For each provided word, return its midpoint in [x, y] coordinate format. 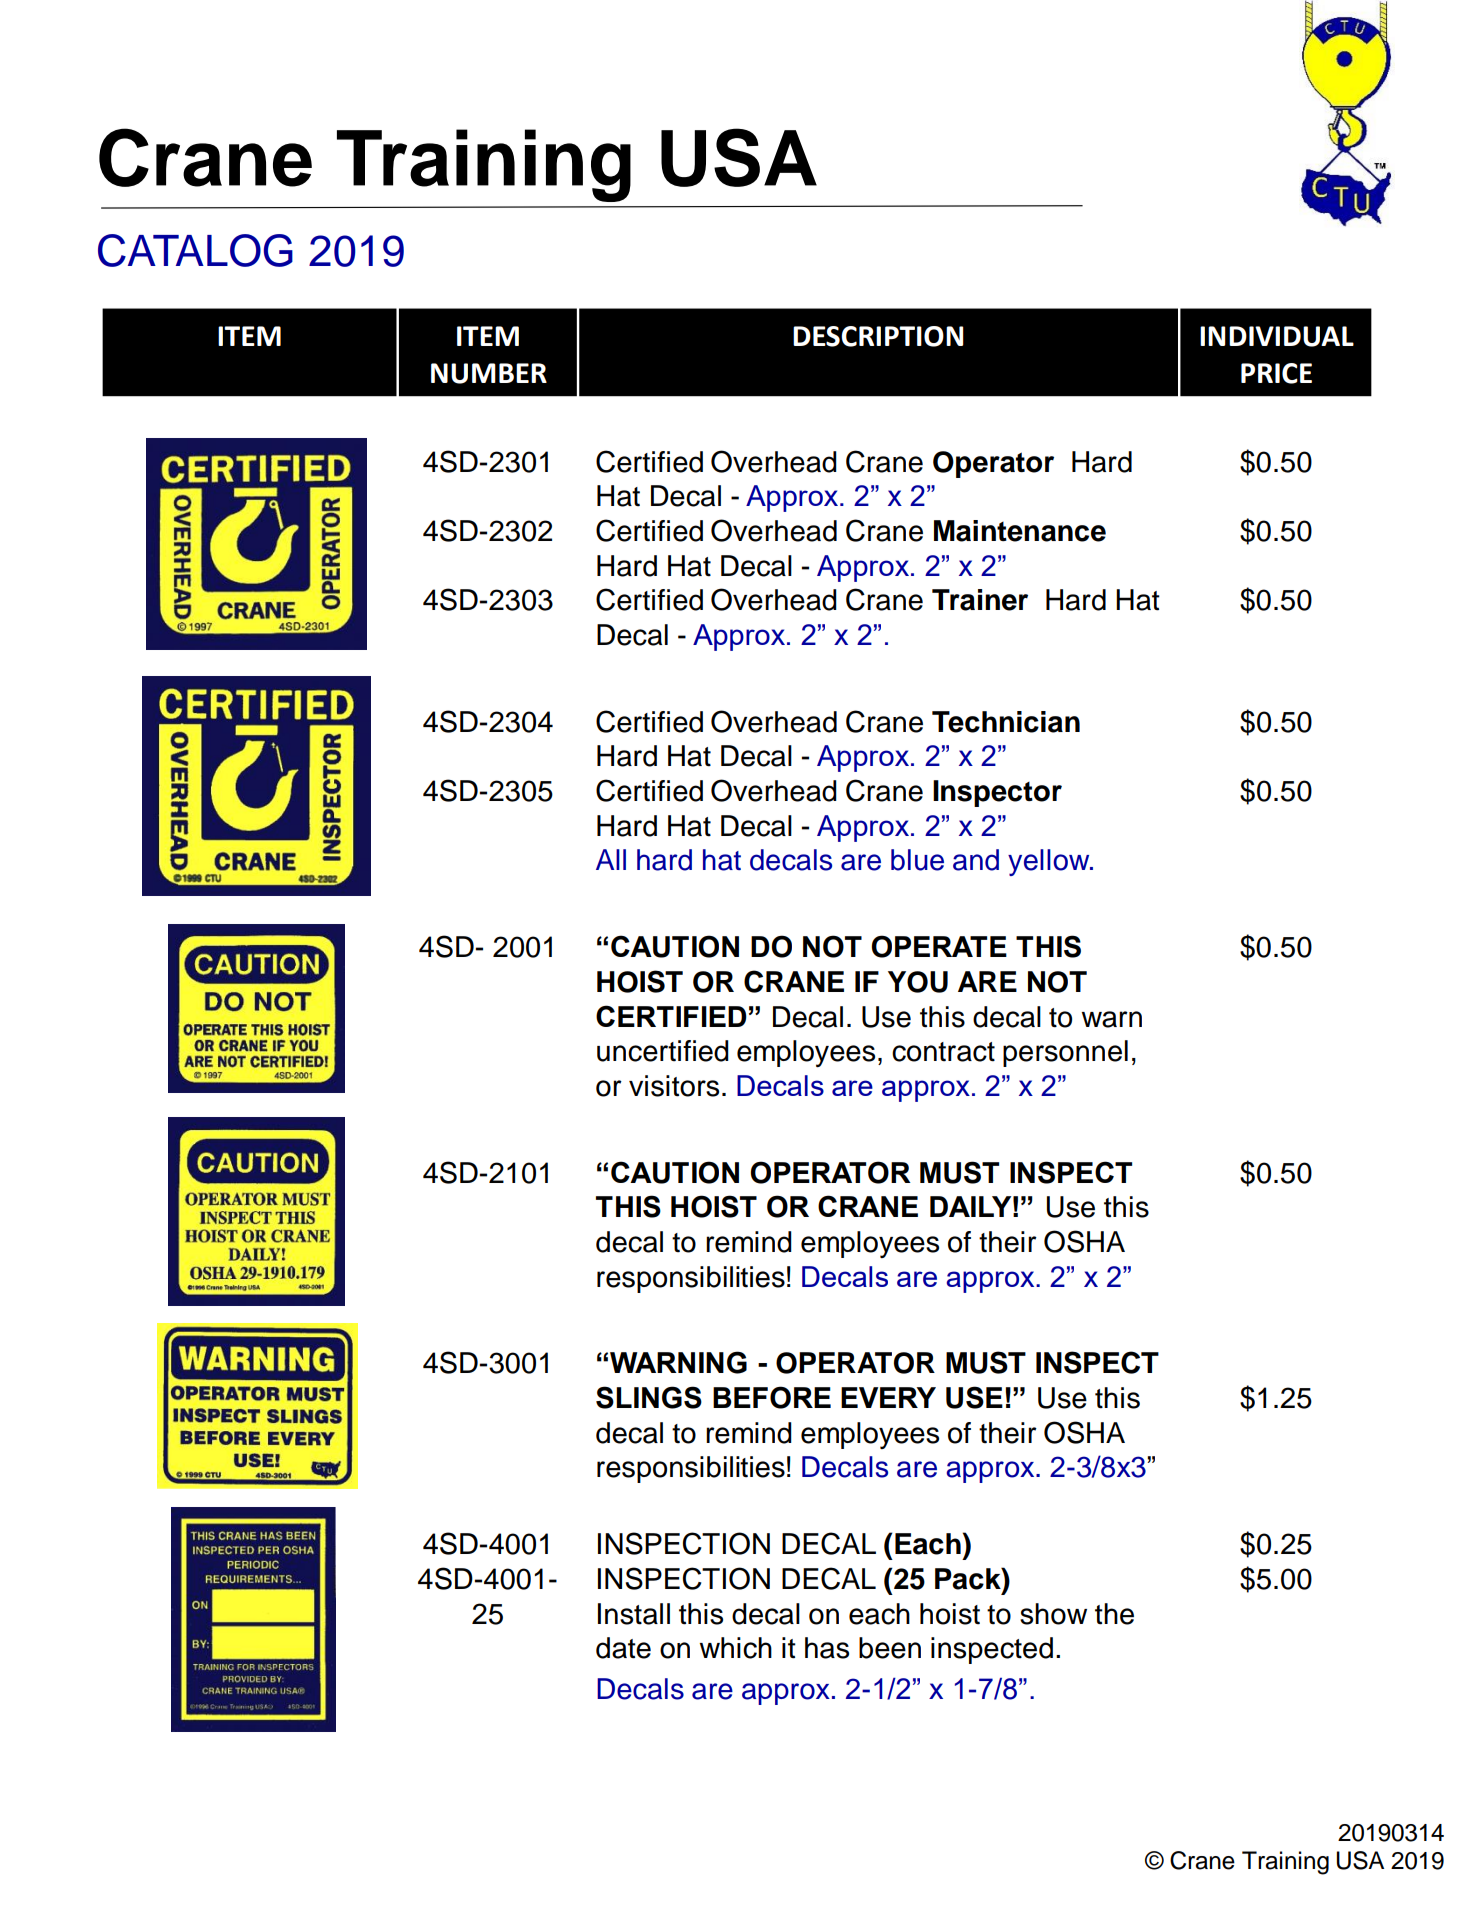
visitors [674, 1086]
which [735, 1648]
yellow [1050, 862]
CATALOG [195, 250]
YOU [918, 982]
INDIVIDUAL [1277, 336]
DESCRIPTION [878, 336]
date [623, 1648]
